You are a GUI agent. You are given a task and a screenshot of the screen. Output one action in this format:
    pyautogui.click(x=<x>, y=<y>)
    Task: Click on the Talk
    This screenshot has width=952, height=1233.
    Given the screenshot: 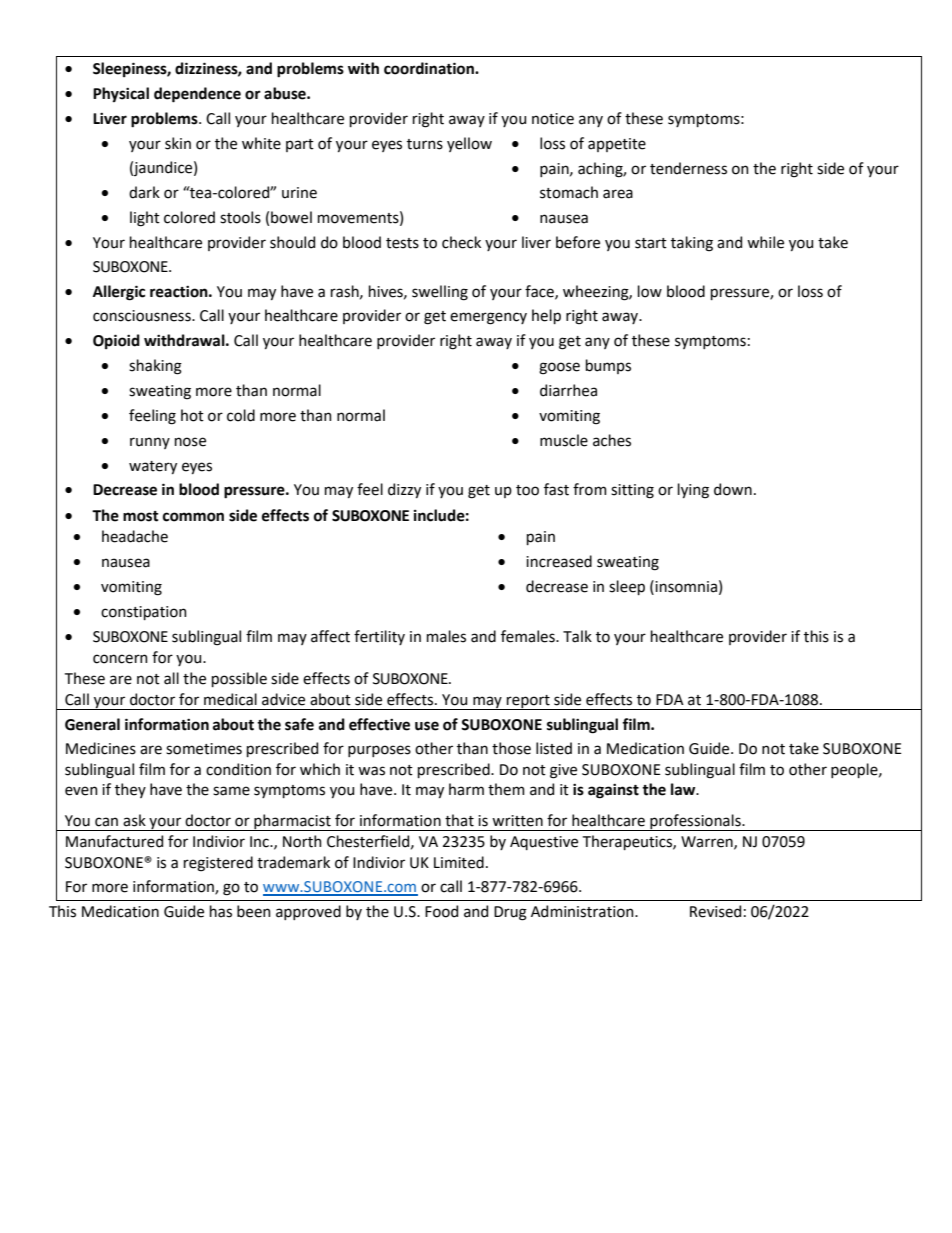 What is the action you would take?
    pyautogui.click(x=577, y=636)
